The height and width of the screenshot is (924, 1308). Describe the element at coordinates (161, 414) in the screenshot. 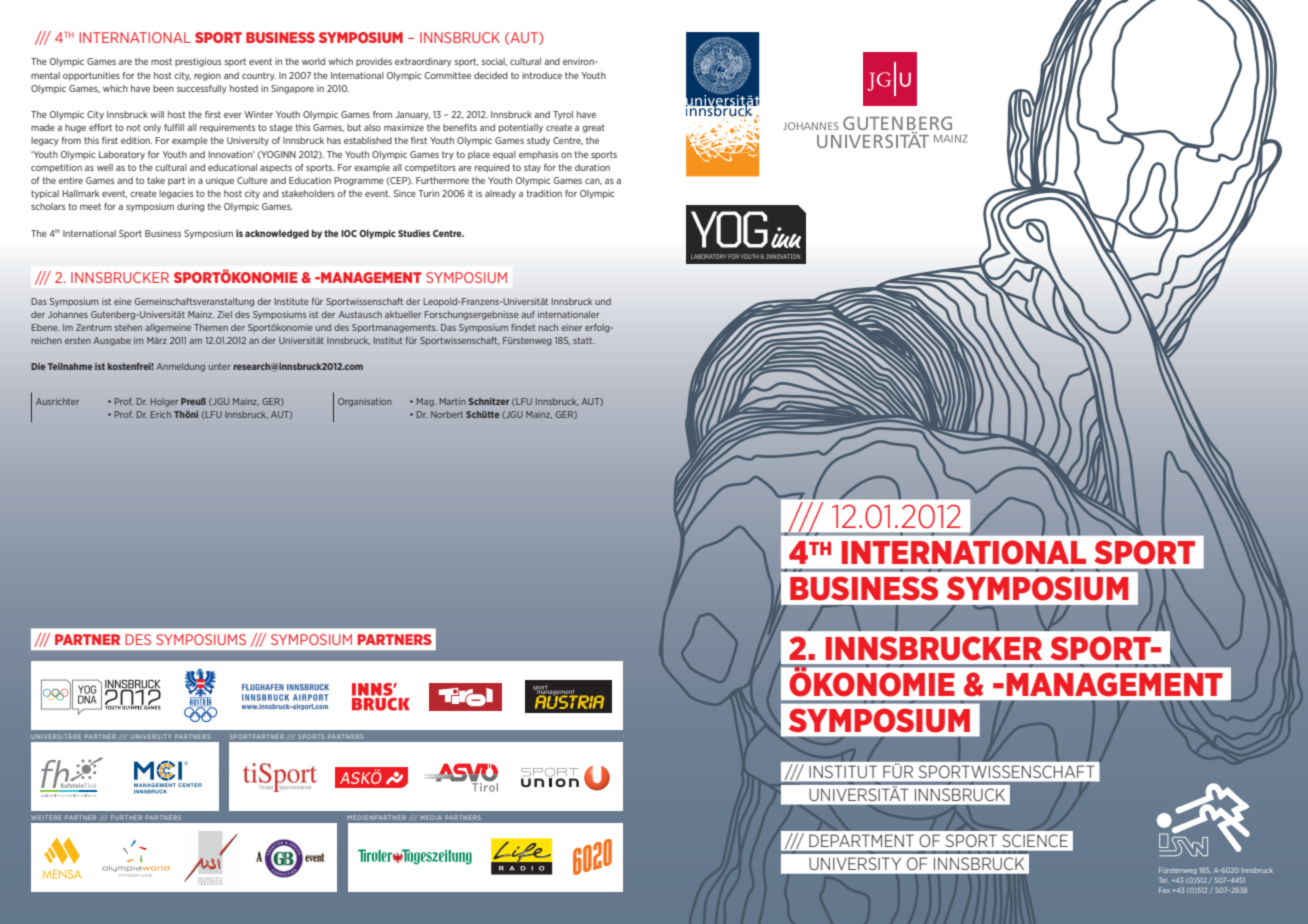

I see `Erich` at that location.
